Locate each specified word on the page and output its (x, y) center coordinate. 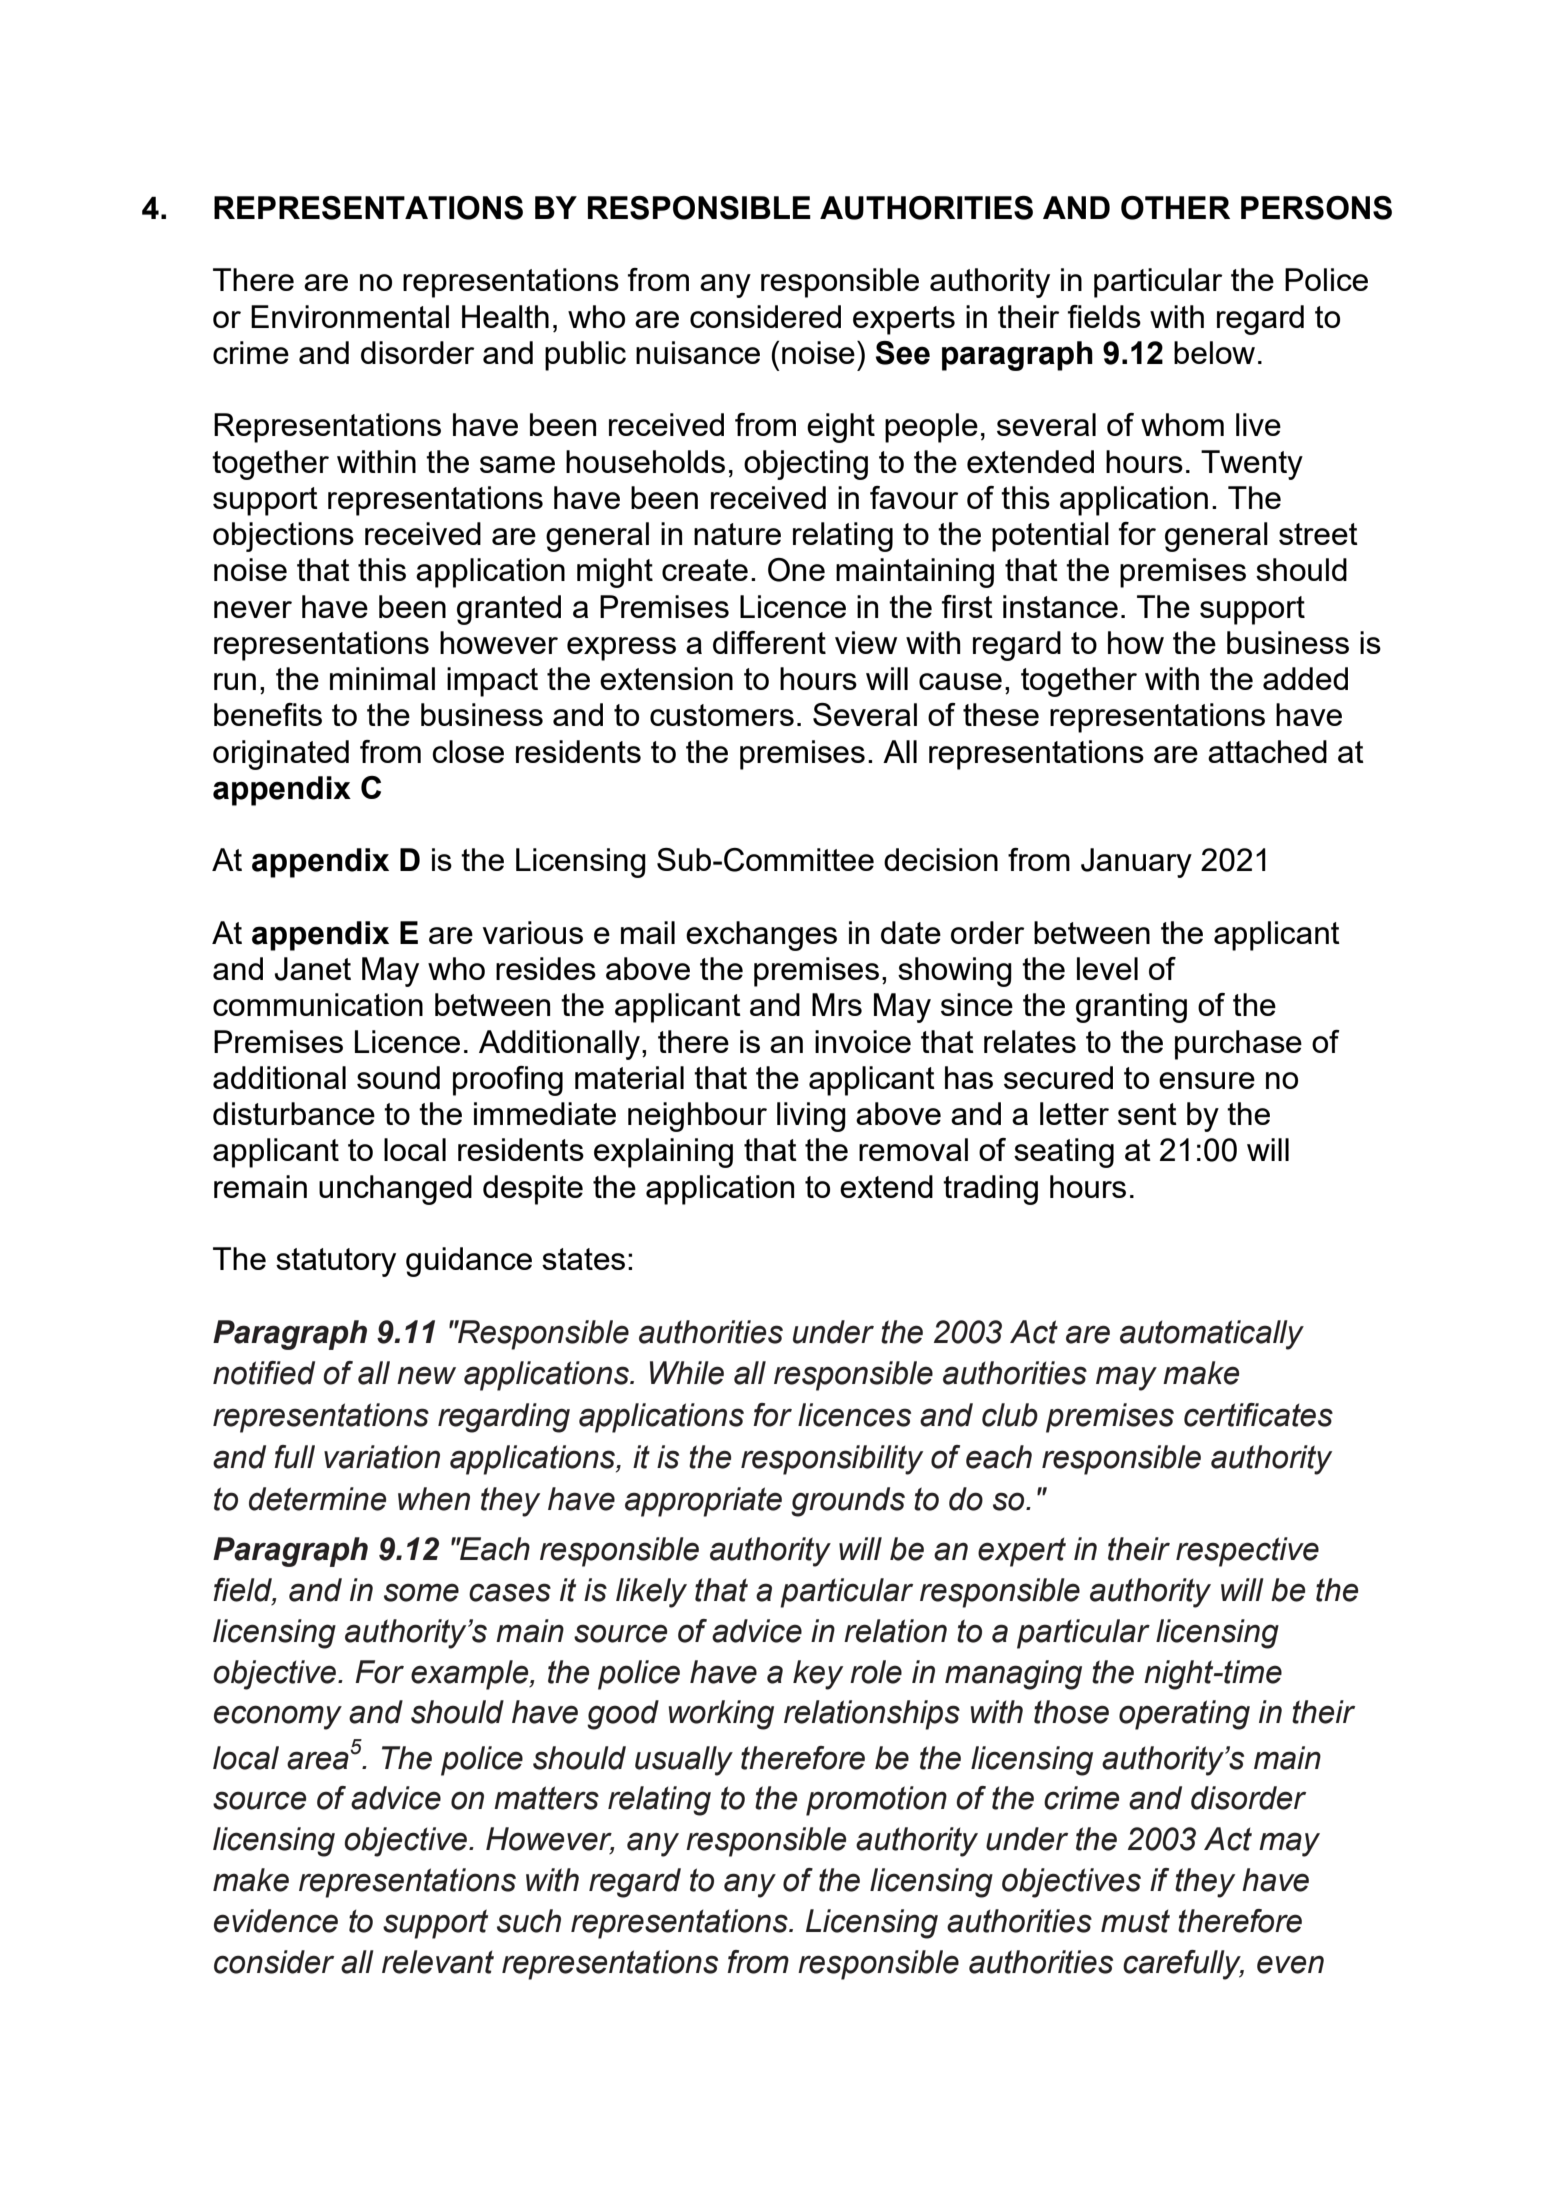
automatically (1212, 1335)
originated (281, 755)
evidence (276, 1921)
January (1136, 863)
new (426, 1375)
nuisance (698, 352)
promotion (876, 1801)
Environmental (350, 316)
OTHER (1175, 208)
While (687, 1373)
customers (722, 715)
